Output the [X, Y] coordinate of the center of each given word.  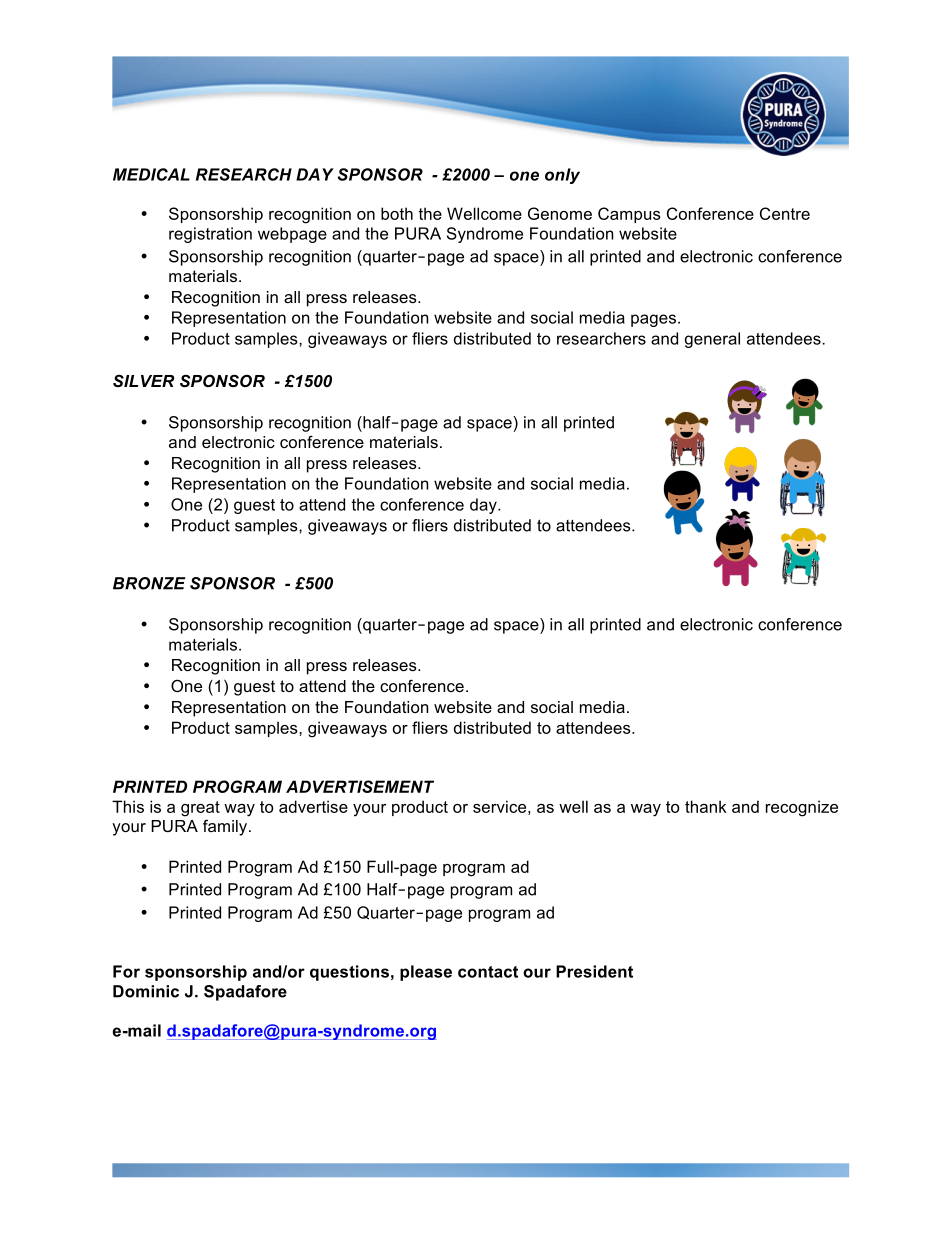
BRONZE [149, 583]
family [226, 827]
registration [210, 235]
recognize [802, 808]
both [397, 213]
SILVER [143, 381]
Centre [785, 213]
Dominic [146, 991]
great [200, 809]
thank [706, 806]
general [712, 340]
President [594, 971]
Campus [629, 215]
